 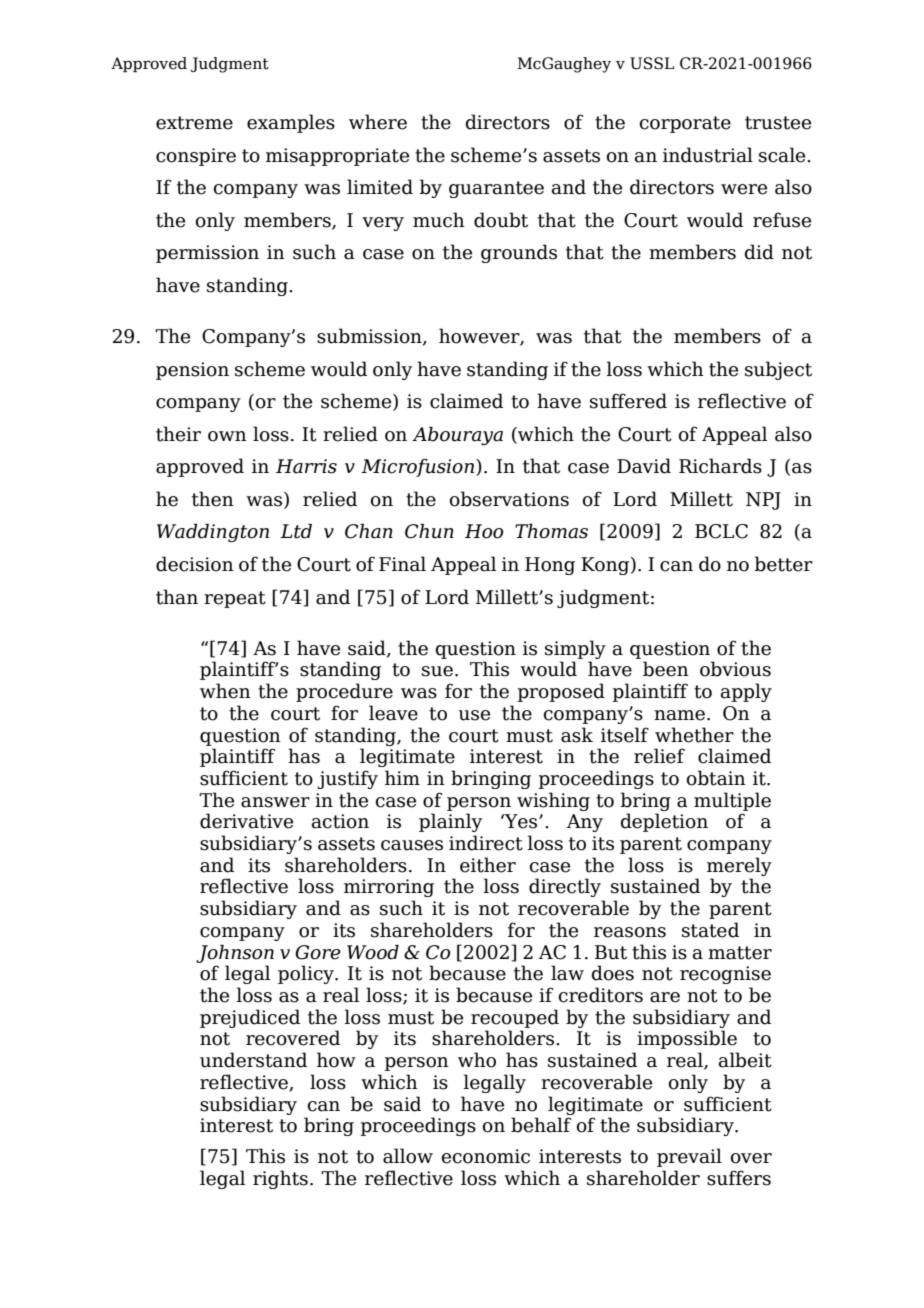 What do you see at coordinates (496, 189) in the page?
I see `guarantee` at bounding box center [496, 189].
